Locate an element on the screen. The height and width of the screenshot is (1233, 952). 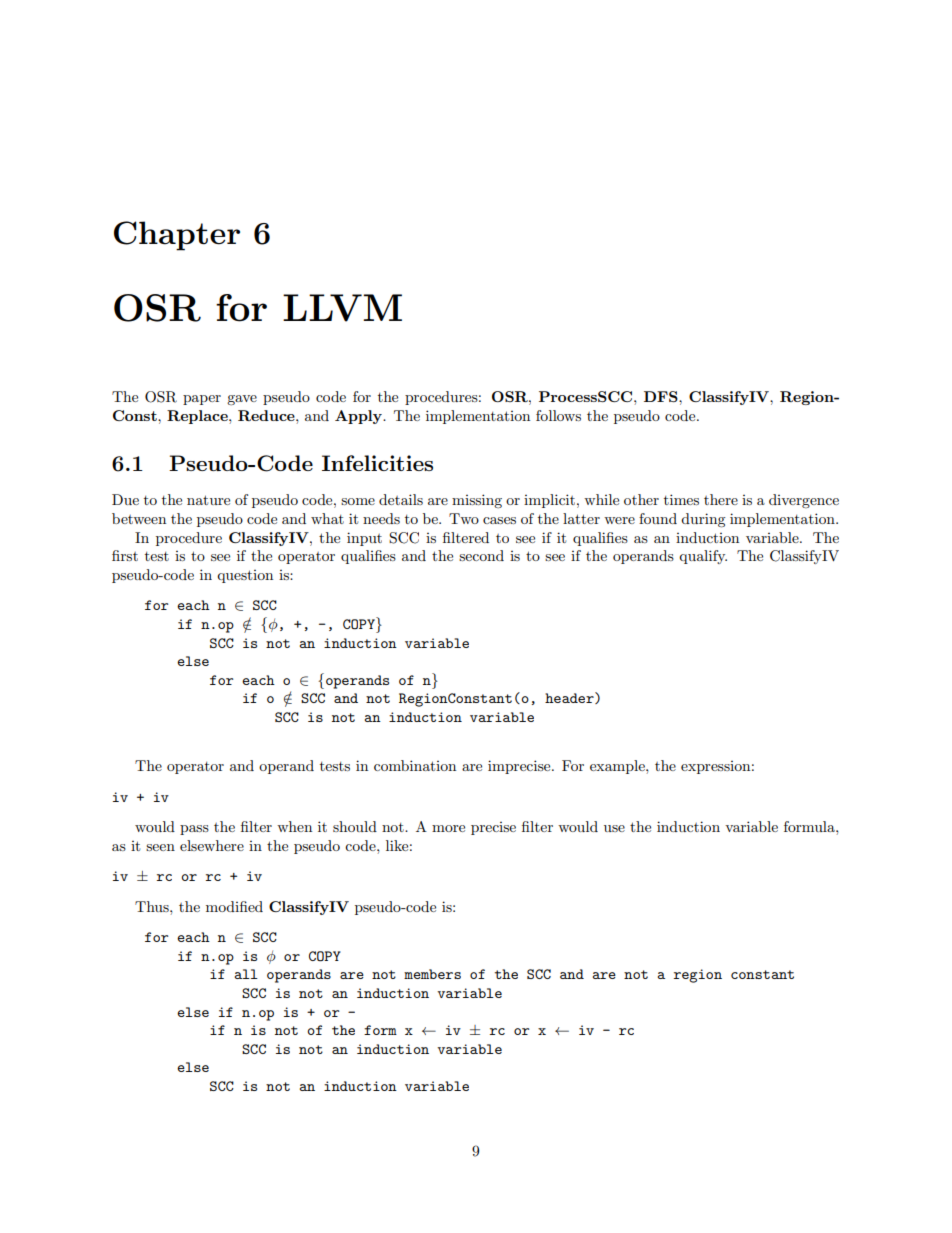
LLVM is located at coordinates (342, 308).
